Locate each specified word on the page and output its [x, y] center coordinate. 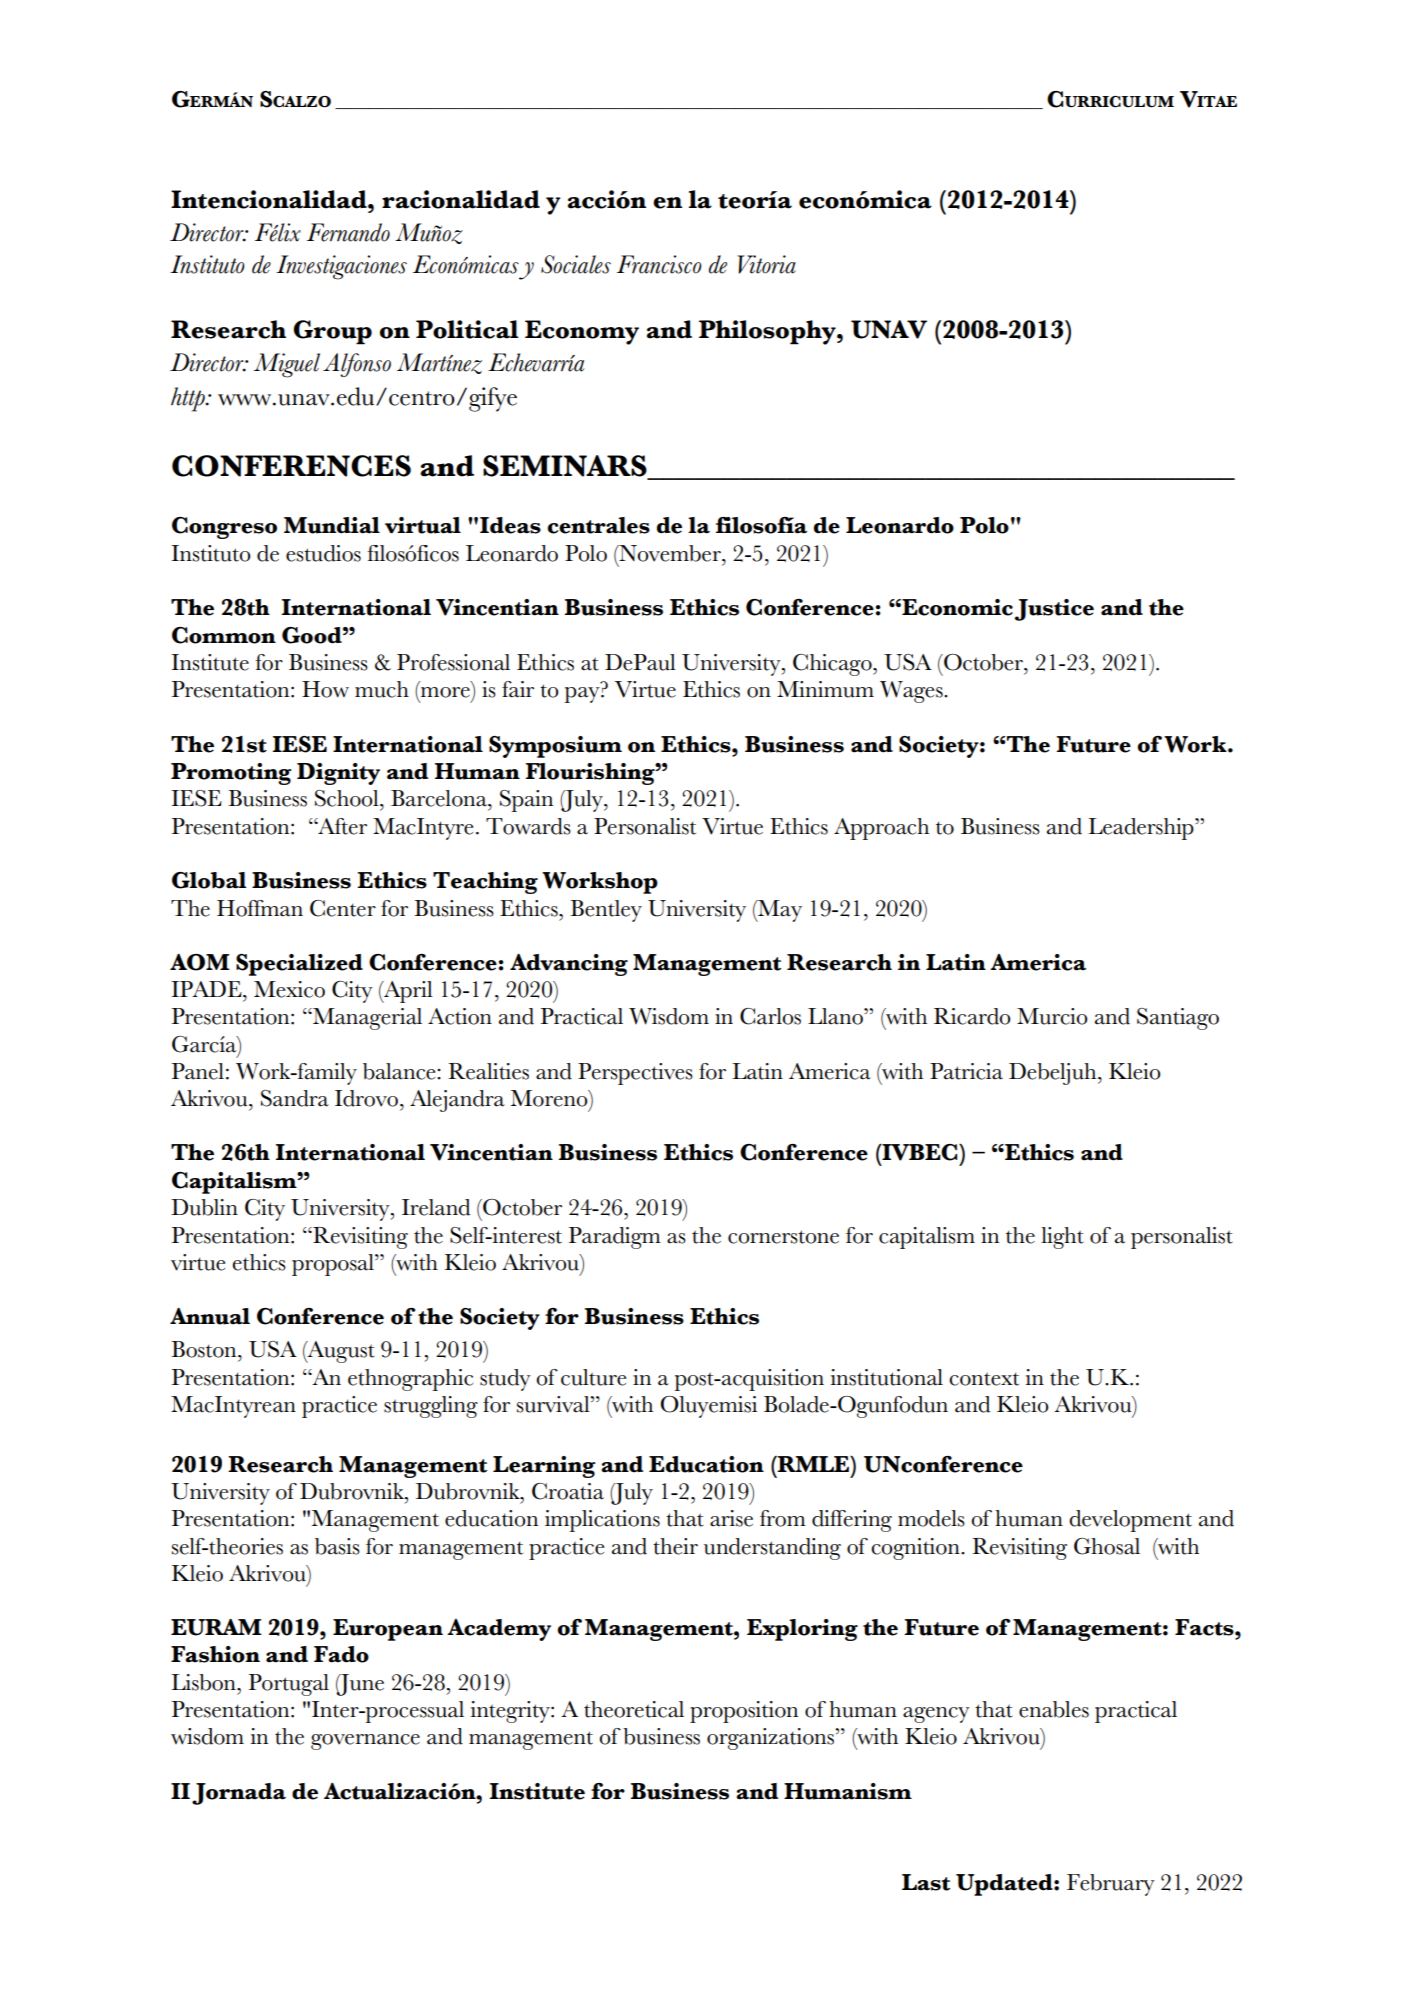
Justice [1054, 610]
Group [332, 332]
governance [365, 1742]
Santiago [1178, 1019]
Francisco [659, 264]
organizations [772, 1739]
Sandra [295, 1098]
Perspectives [635, 1074]
